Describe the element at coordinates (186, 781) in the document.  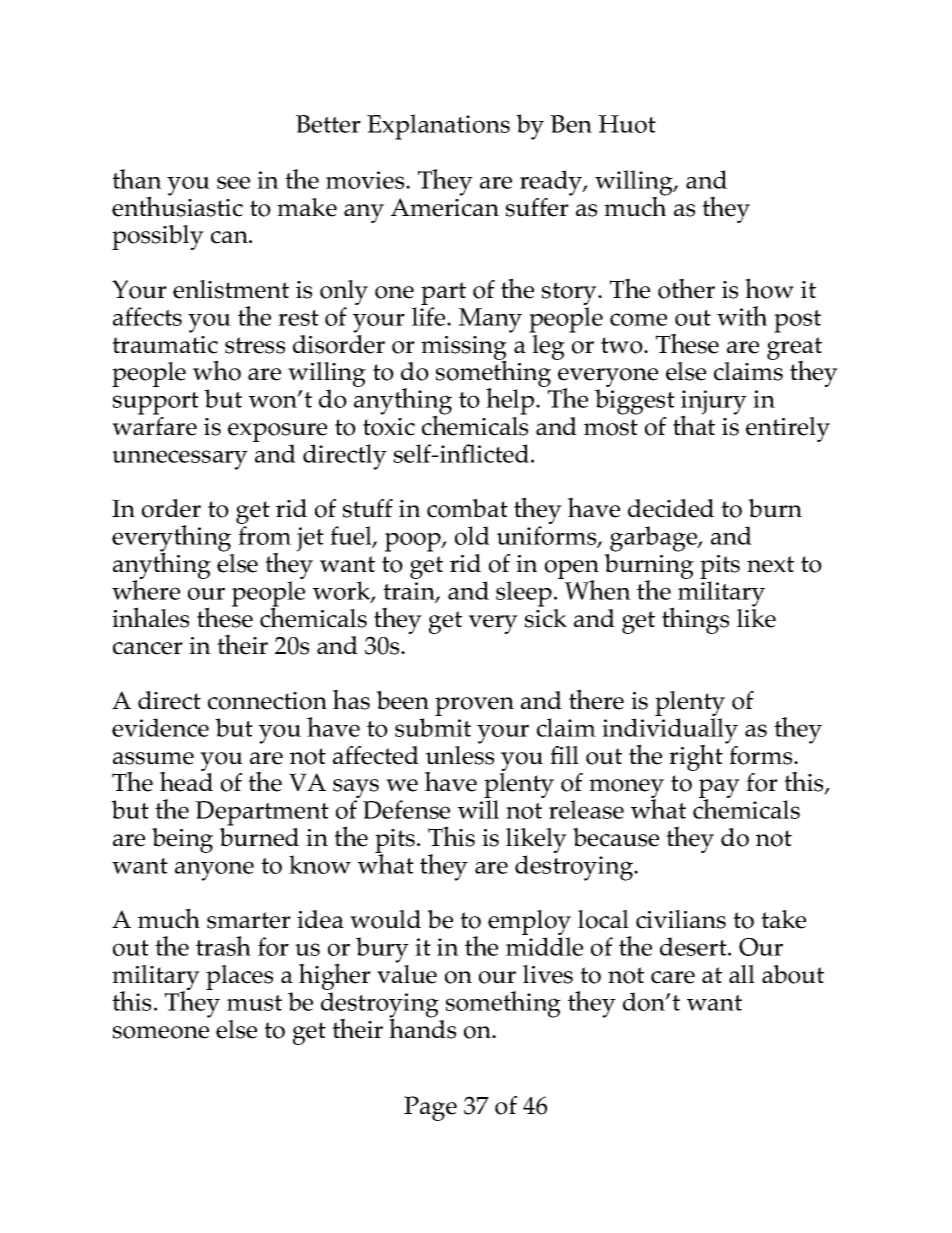
I see `head` at that location.
